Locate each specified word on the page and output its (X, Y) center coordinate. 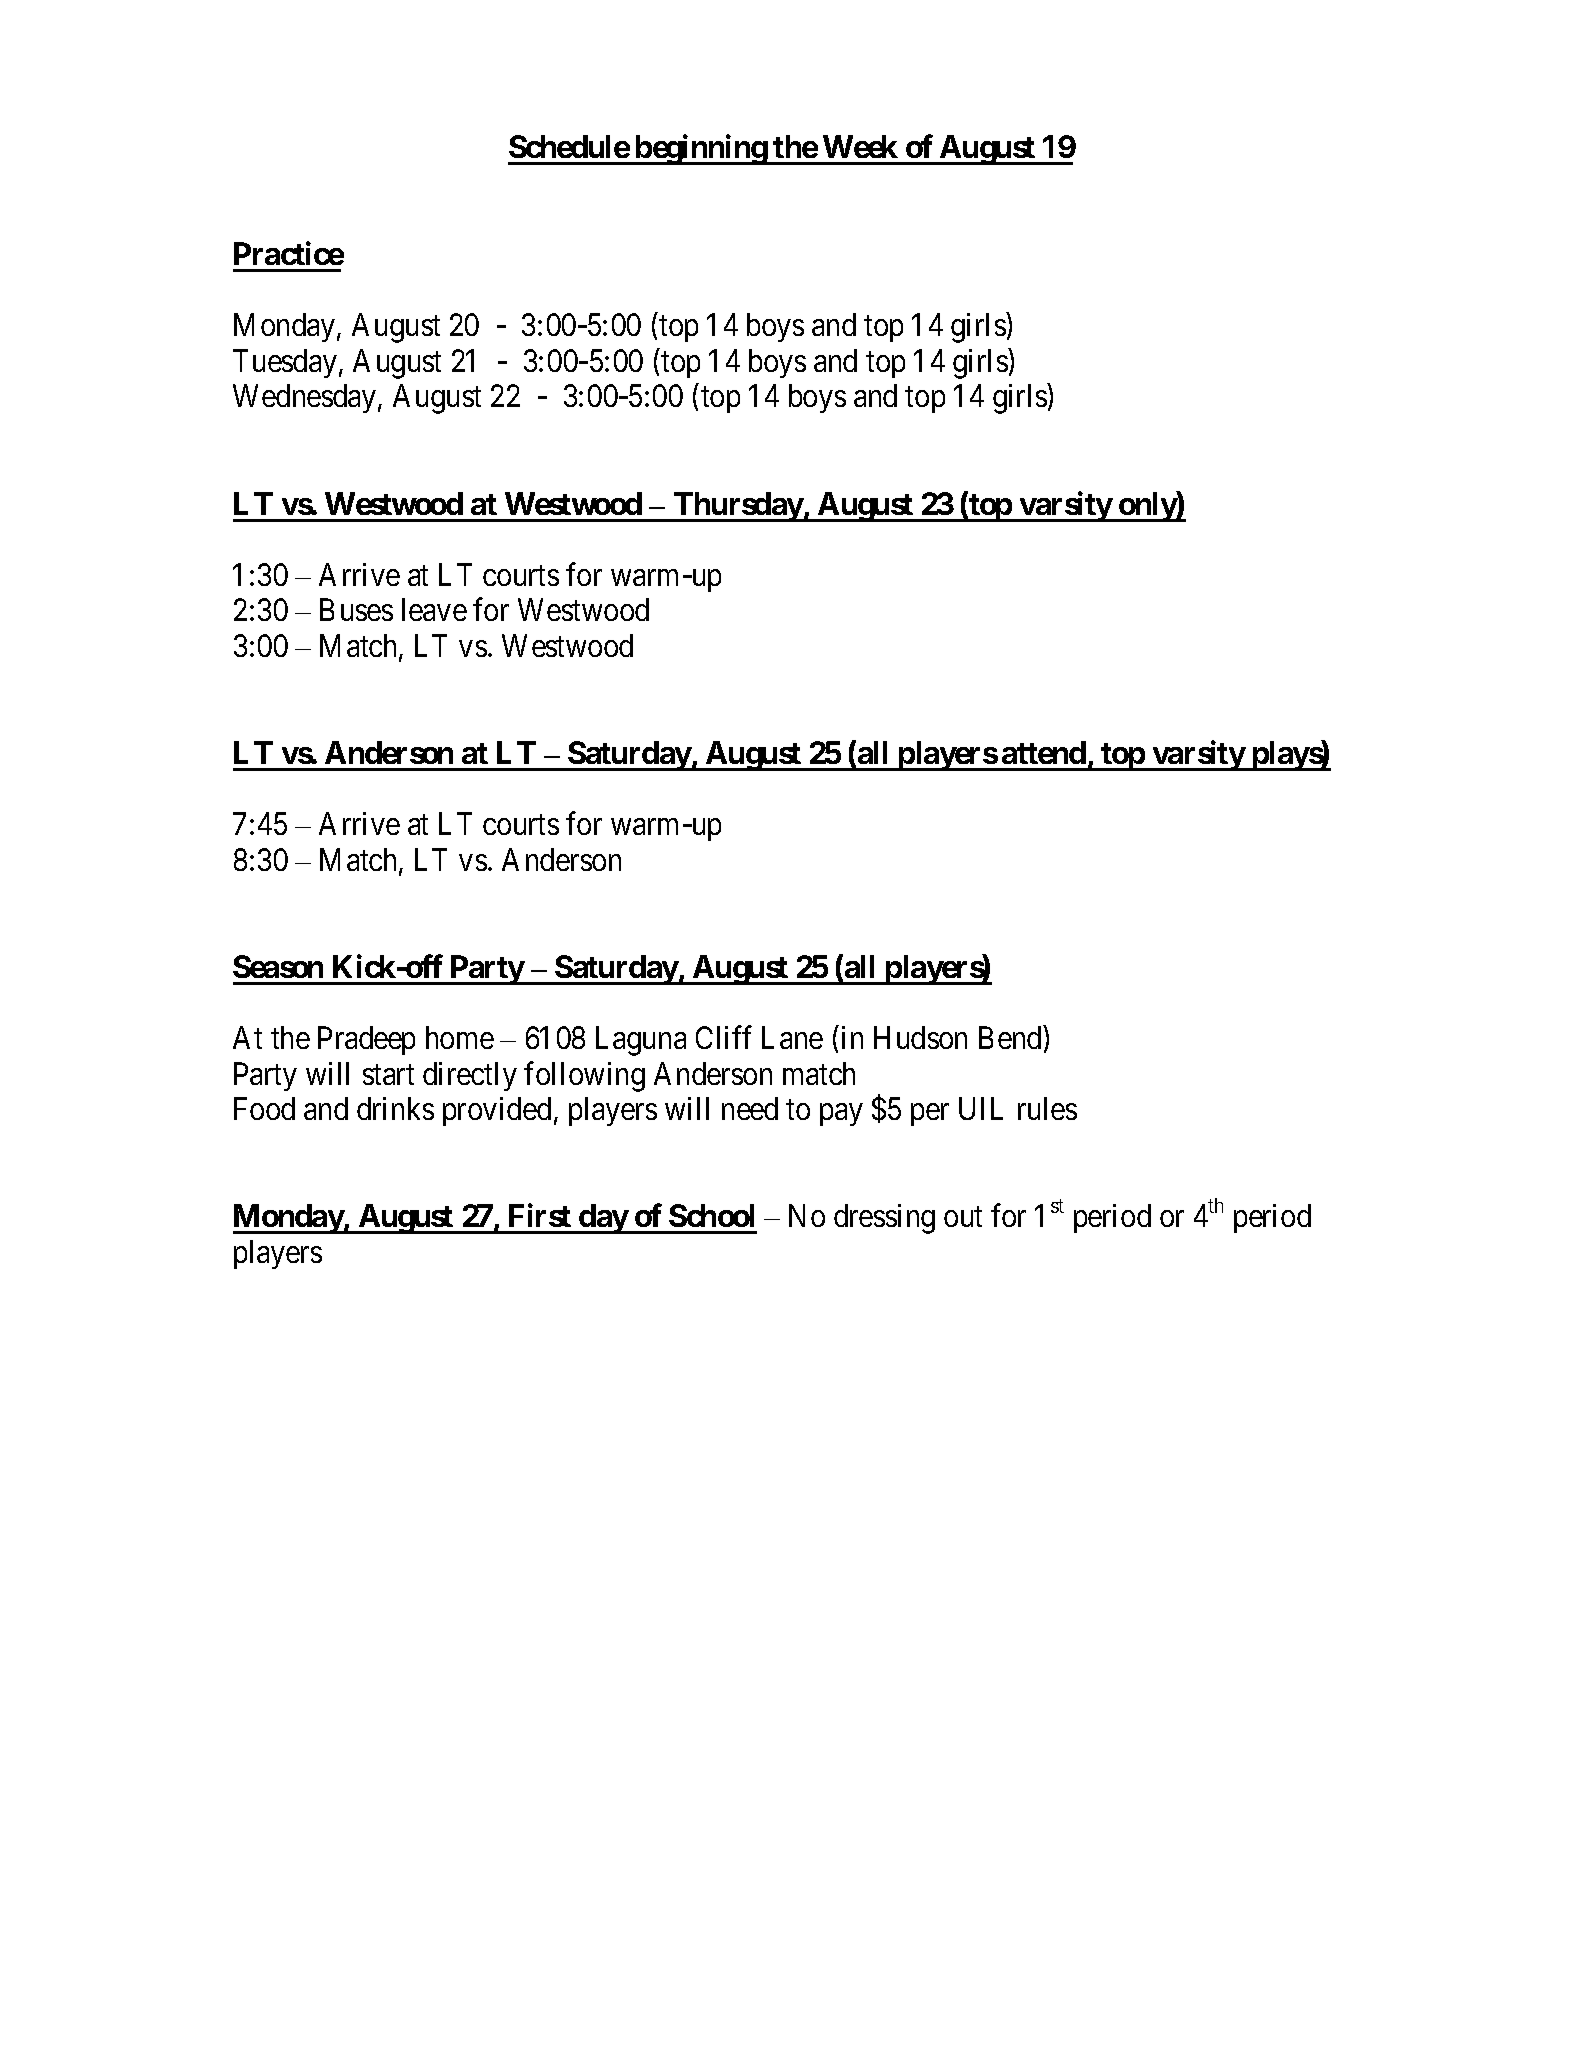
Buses (356, 610)
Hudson (920, 1037)
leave (434, 609)
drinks (395, 1108)
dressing (884, 1219)
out (963, 1217)
